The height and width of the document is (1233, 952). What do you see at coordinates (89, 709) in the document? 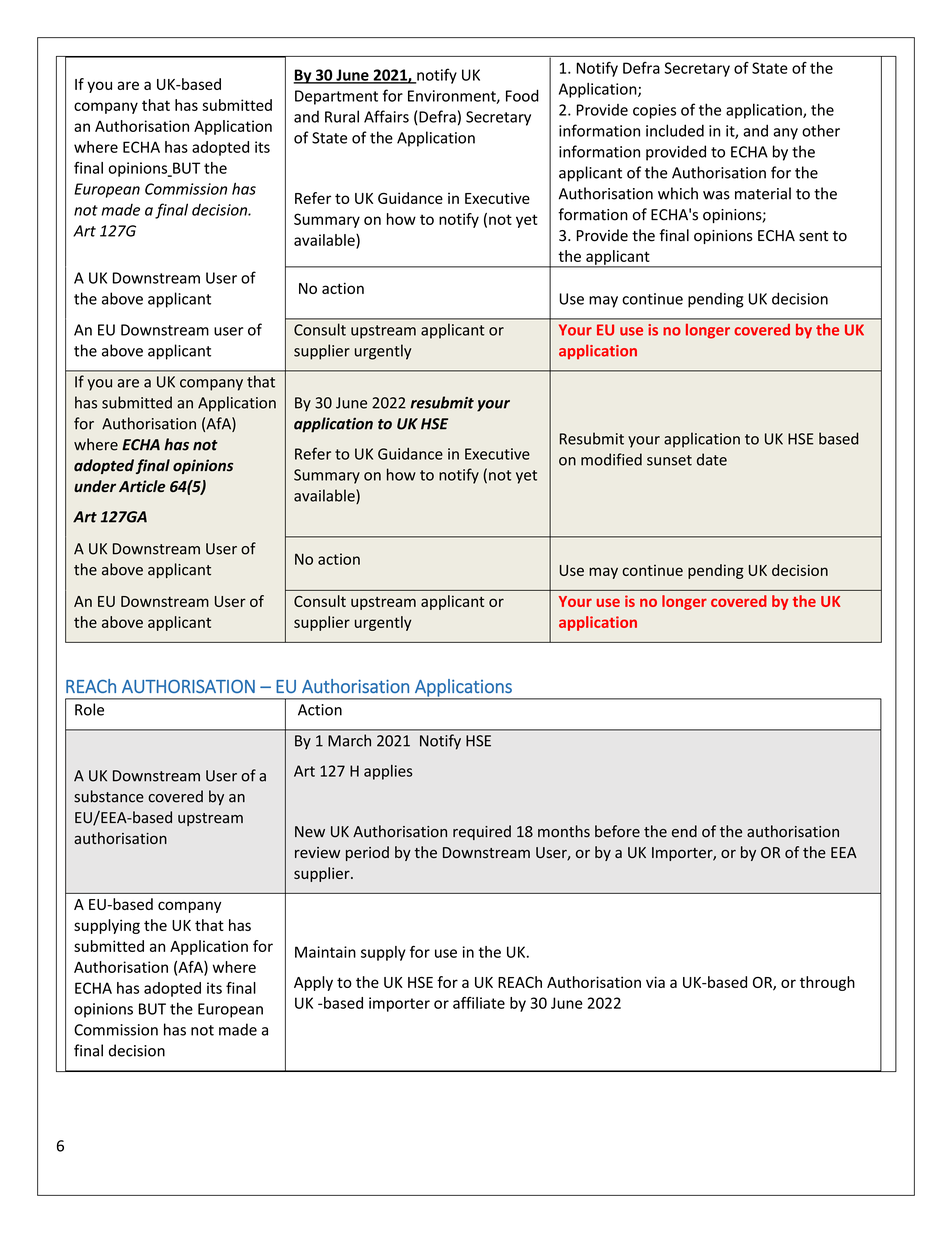
I see `Role` at bounding box center [89, 709].
